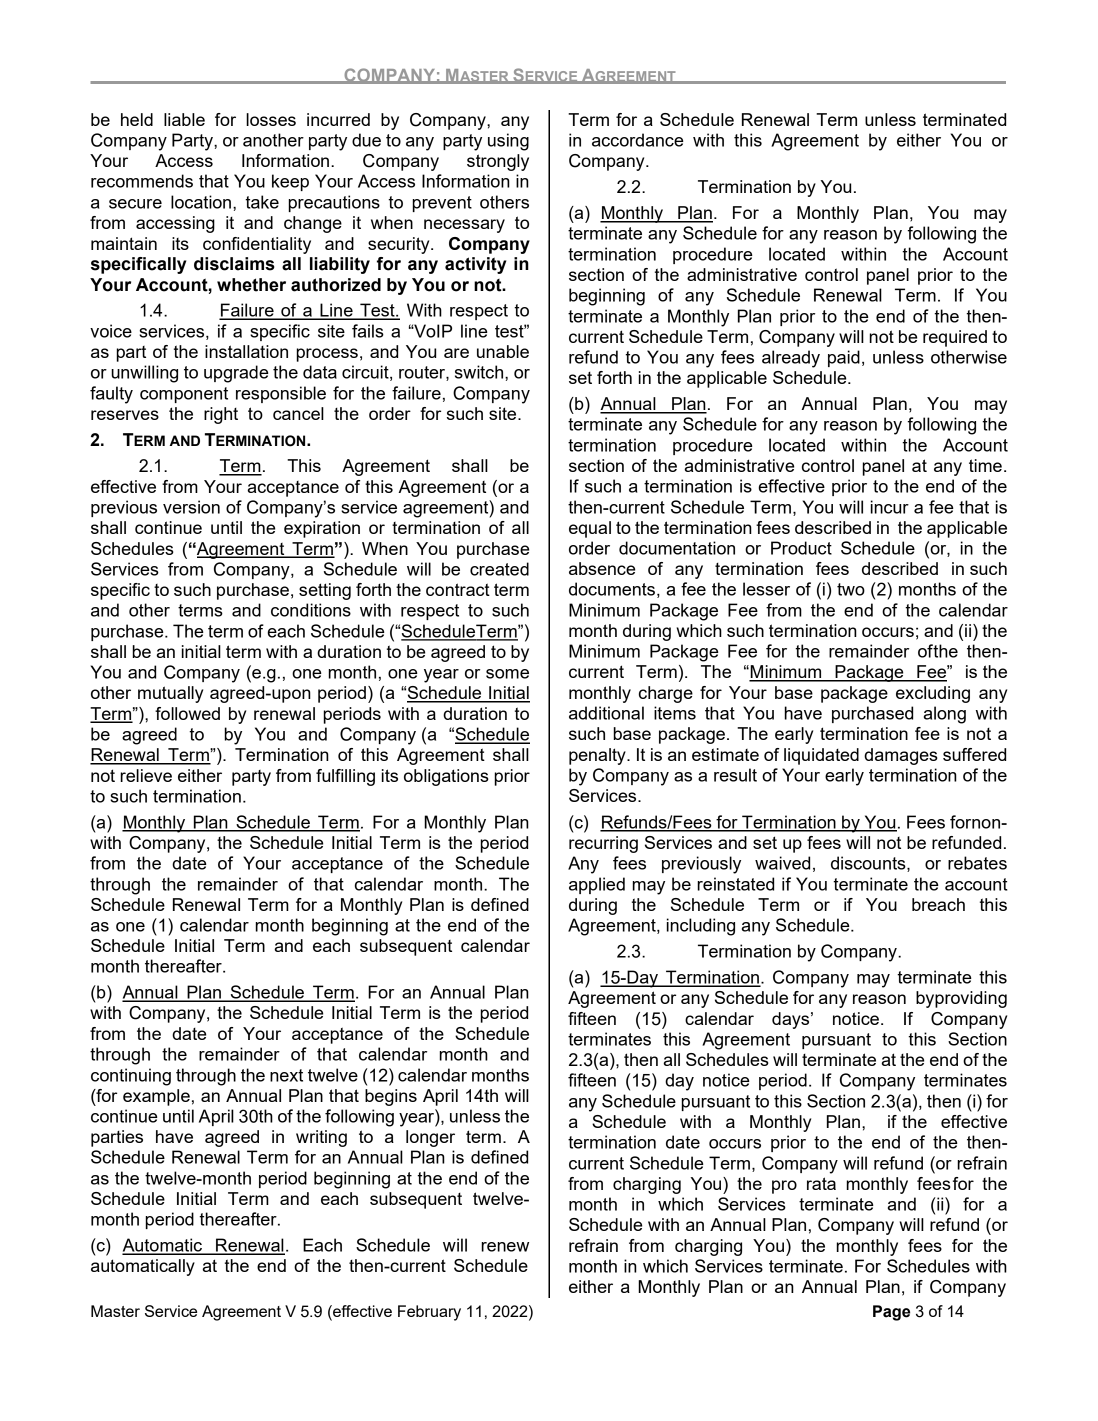 The image size is (1098, 1421). Describe the element at coordinates (508, 142) in the document. I see `using` at that location.
